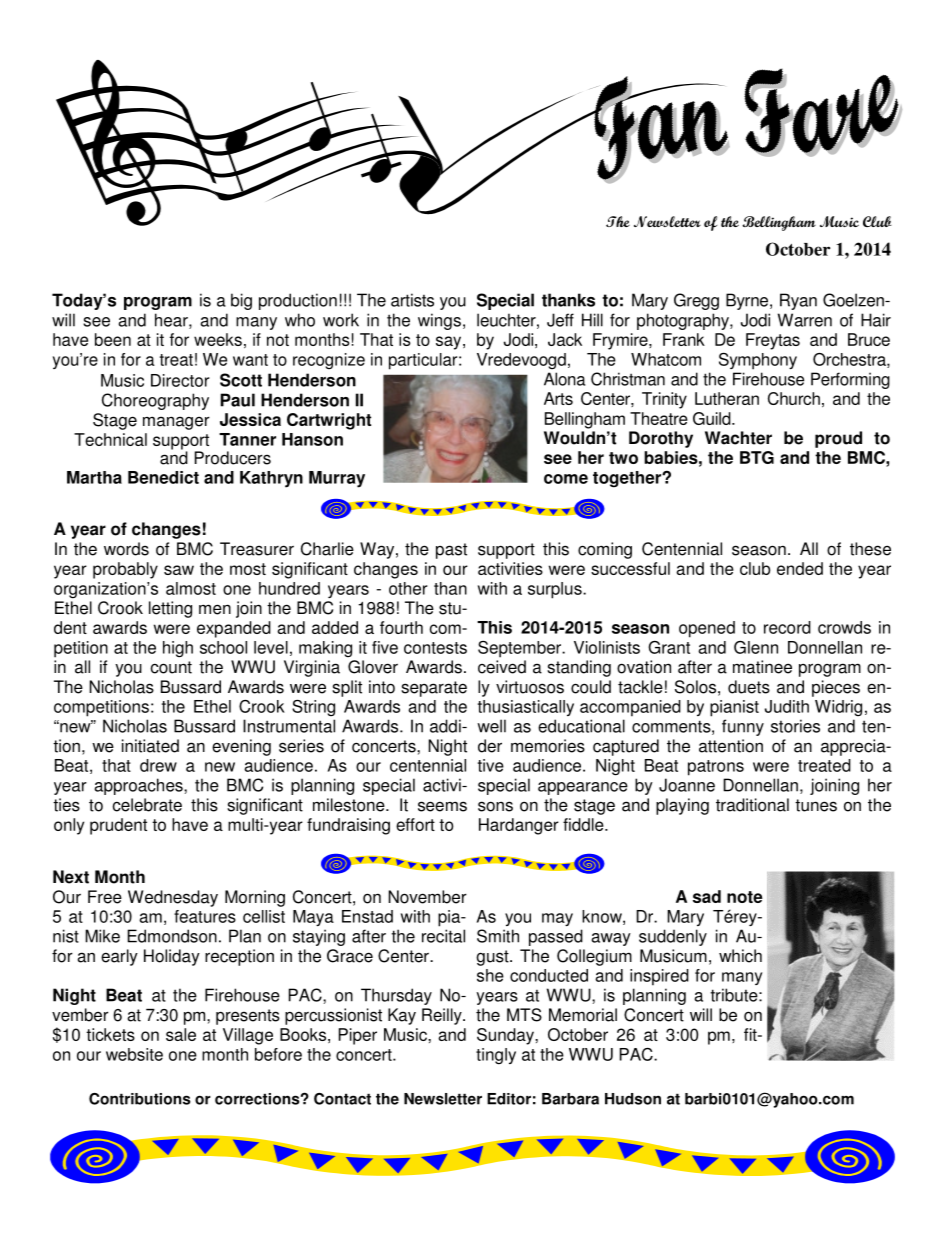  I want to click on Warren, so click(805, 320).
